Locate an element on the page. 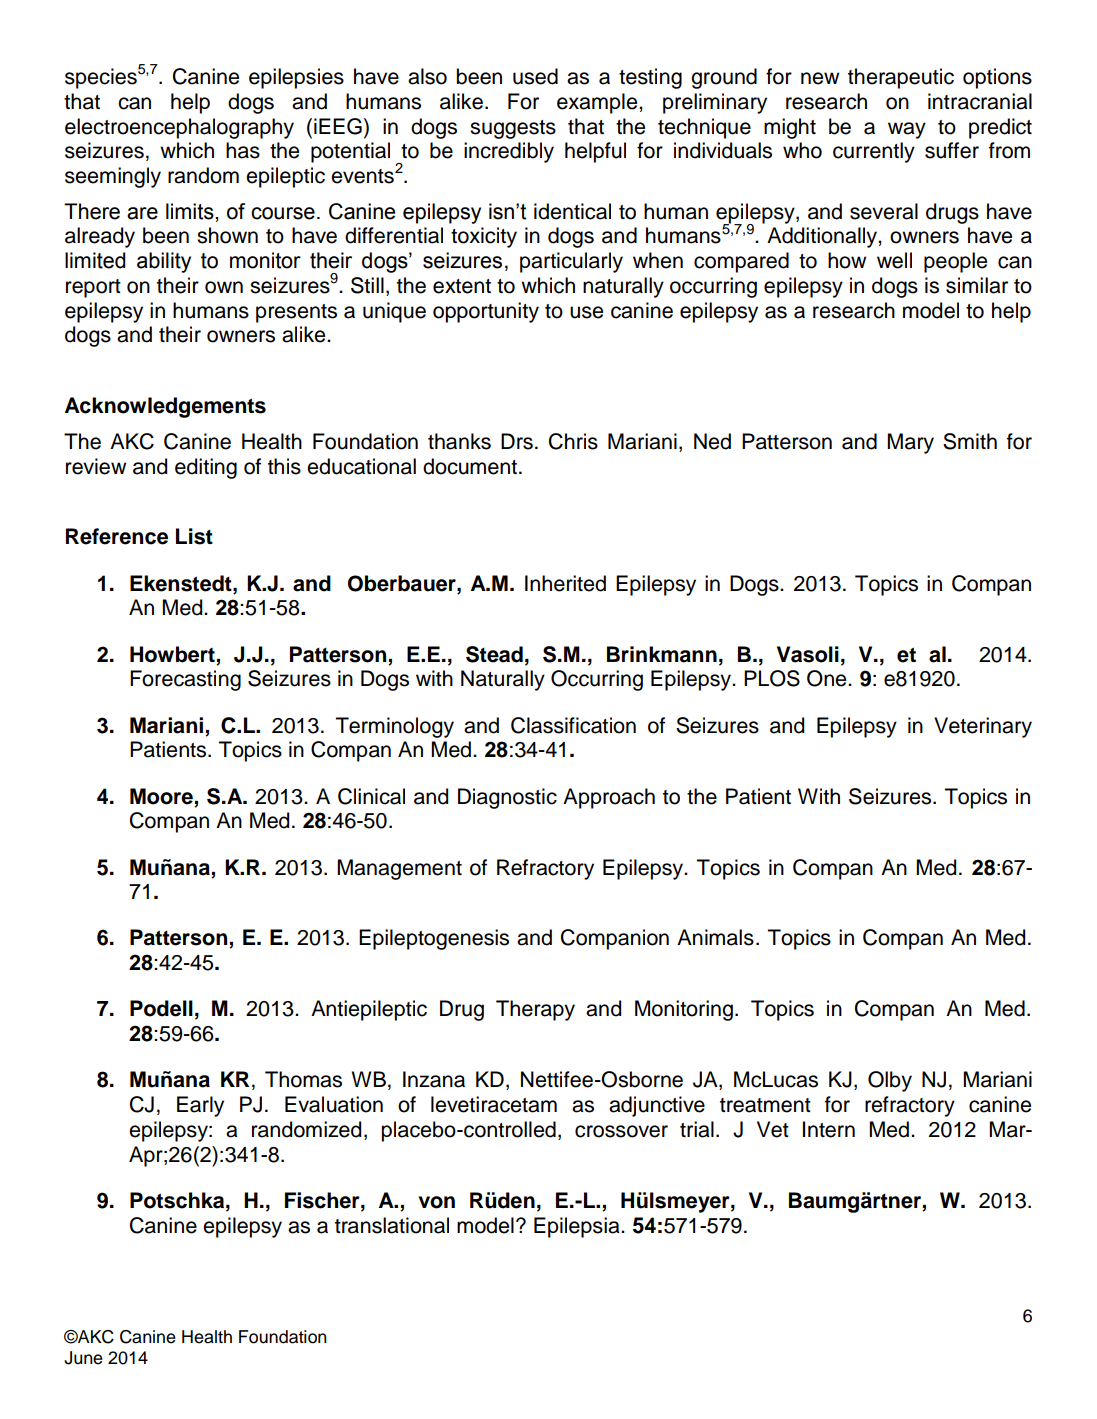 This page has width=1097, height=1419. Epileptogenesis is located at coordinates (434, 939).
